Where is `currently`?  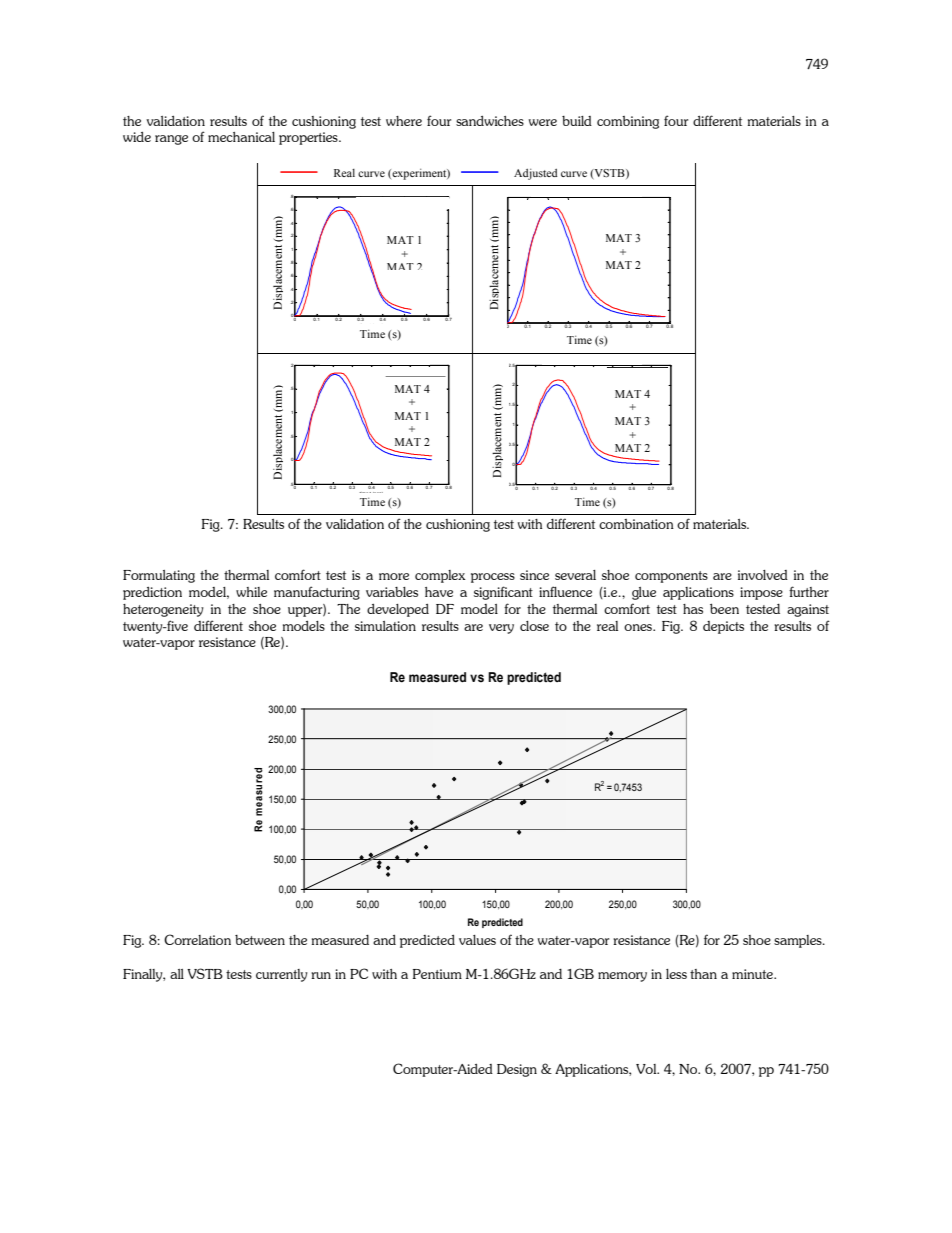
currently is located at coordinates (282, 975).
